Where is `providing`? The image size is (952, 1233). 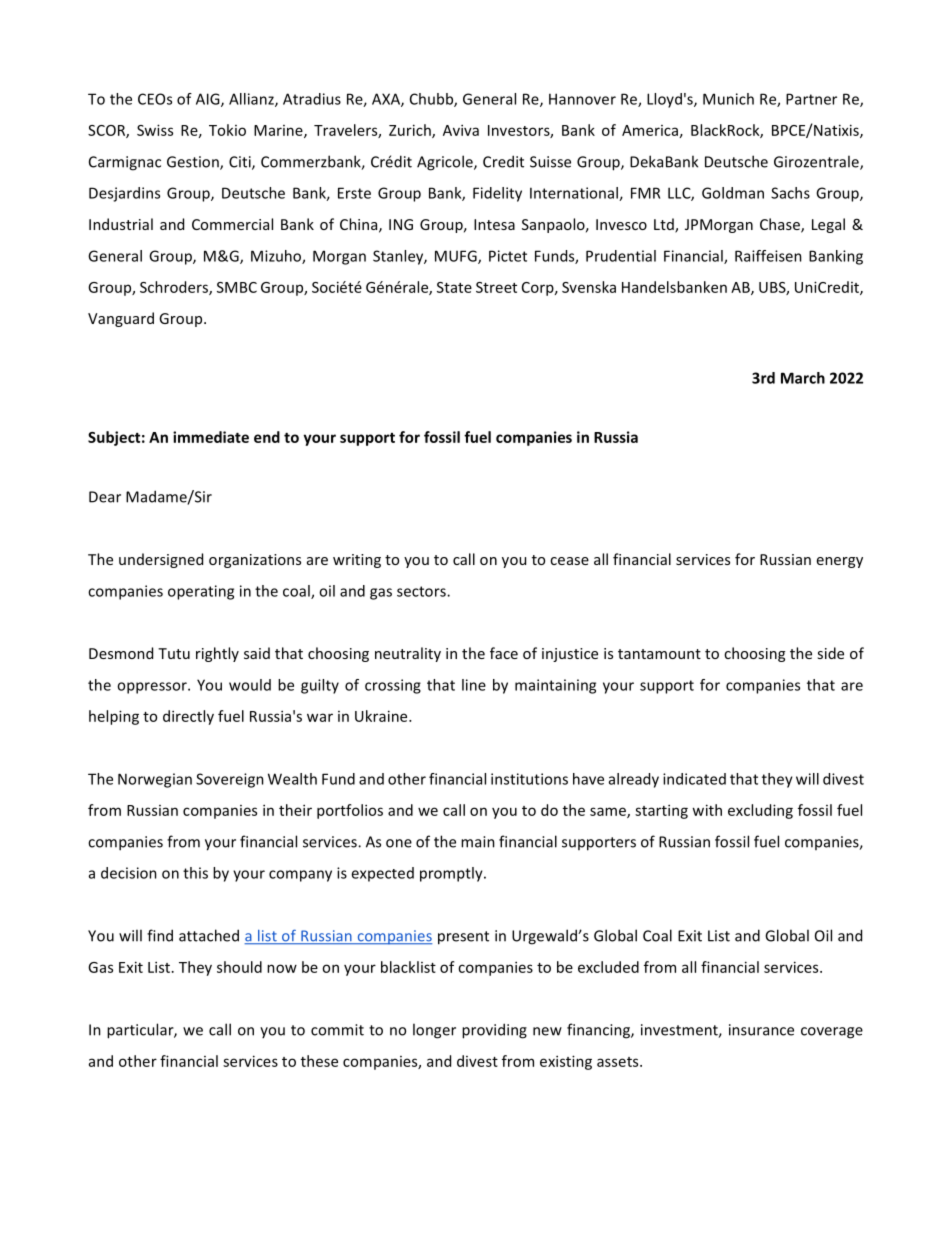 providing is located at coordinates (494, 1031).
